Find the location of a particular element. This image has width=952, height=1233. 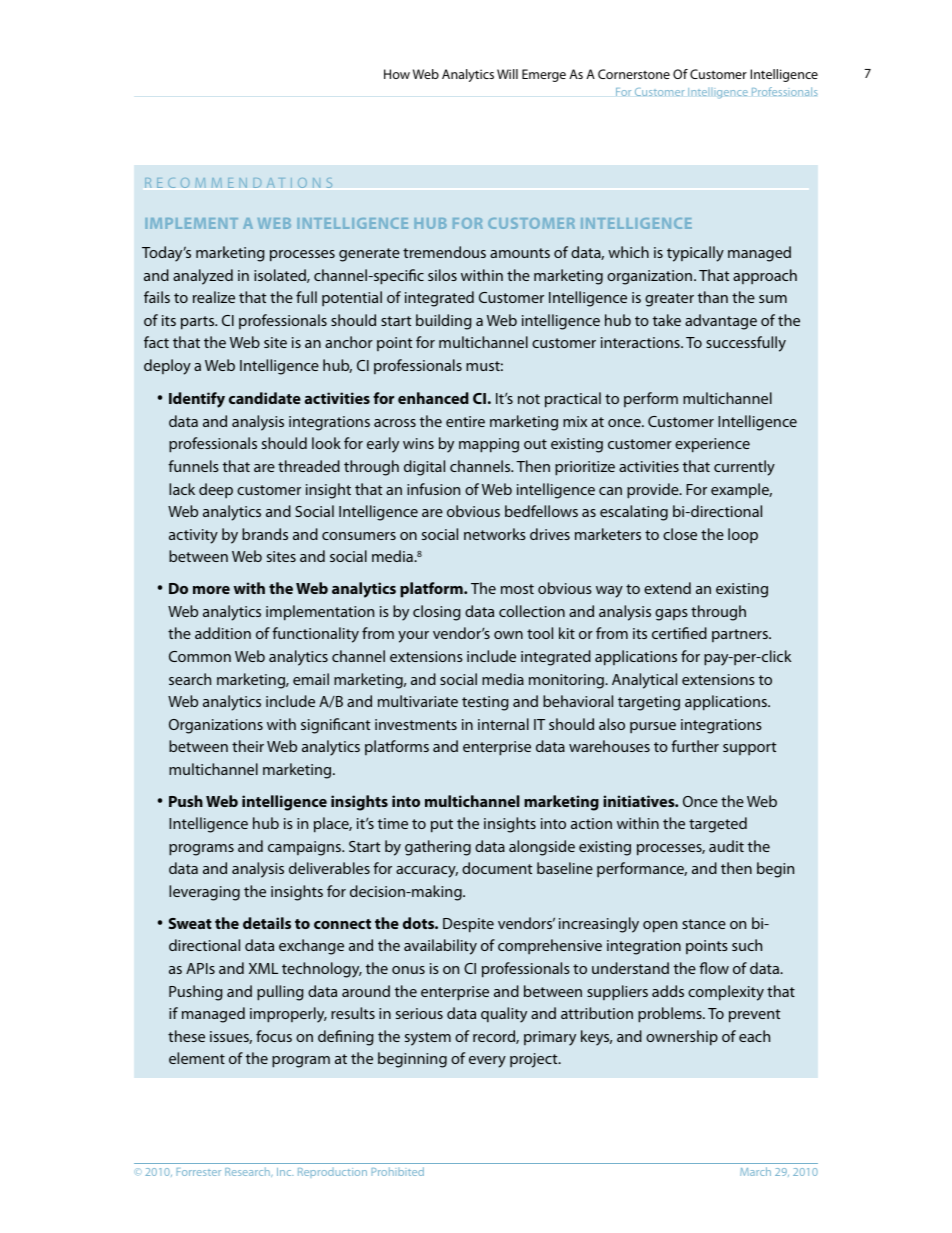

deep is located at coordinates (216, 490).
